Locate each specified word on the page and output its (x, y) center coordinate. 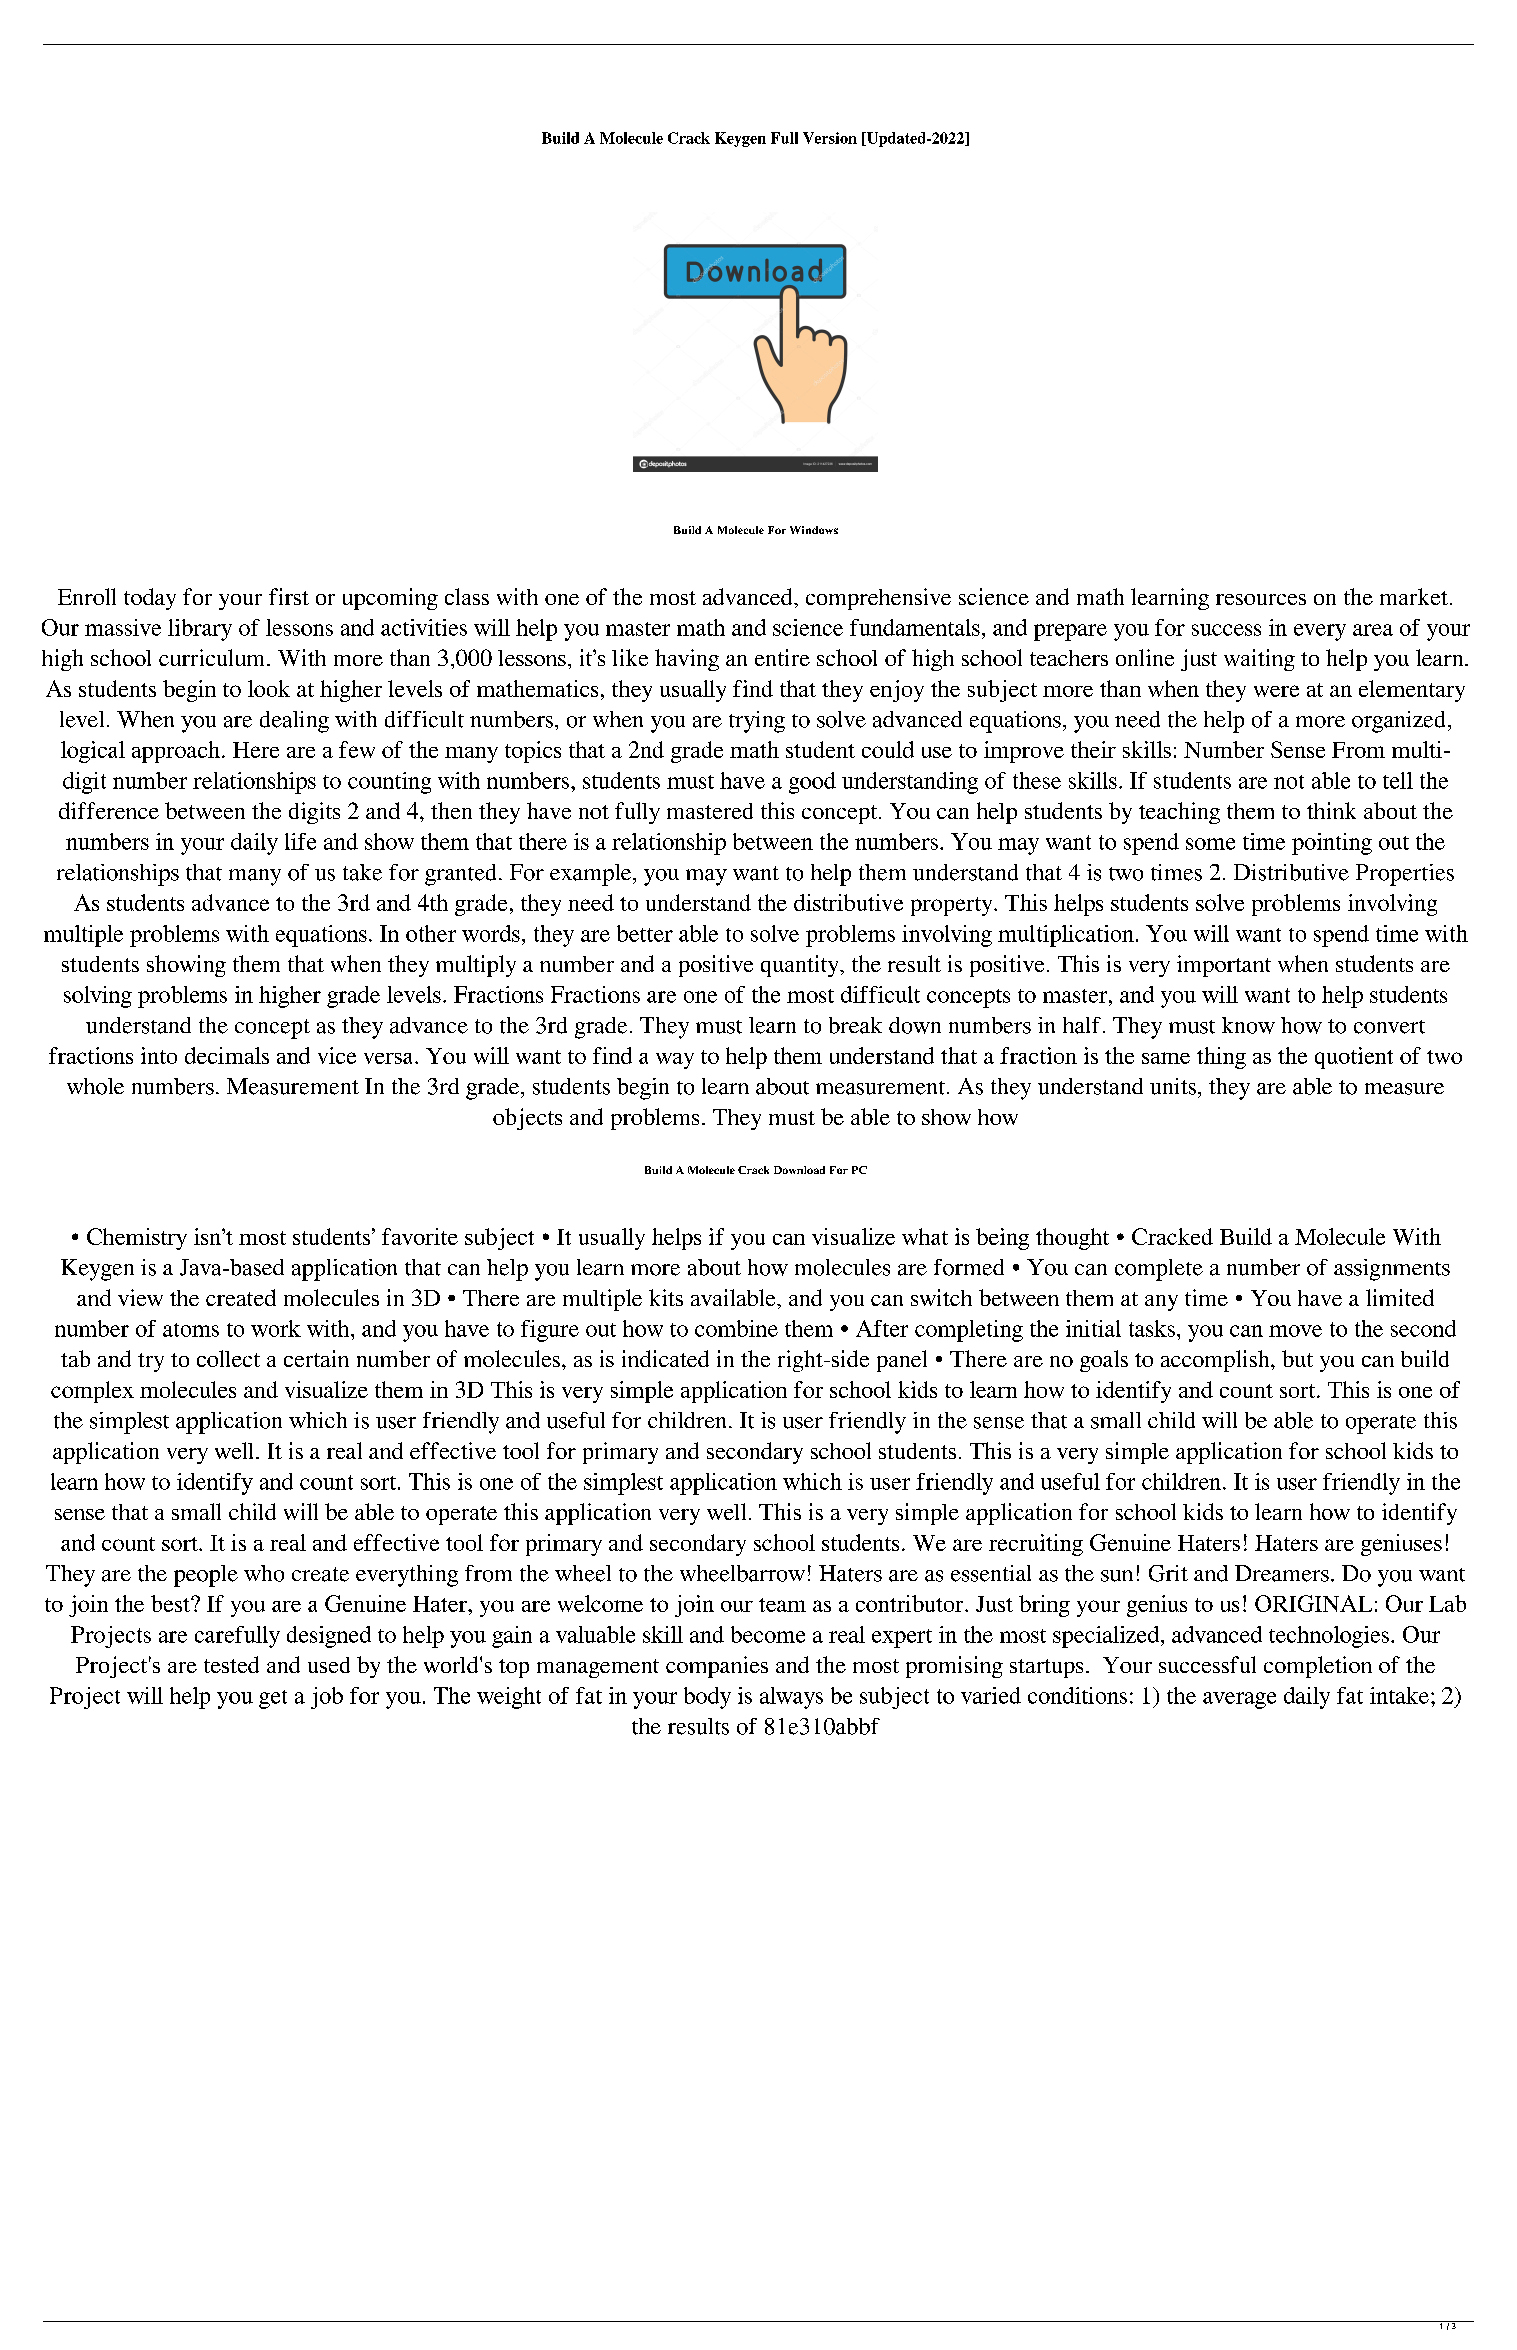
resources (1261, 599)
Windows (814, 530)
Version (830, 138)
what (925, 1236)
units (1173, 1086)
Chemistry (137, 1239)
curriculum (213, 657)
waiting (1259, 660)
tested (231, 1664)
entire (782, 657)
